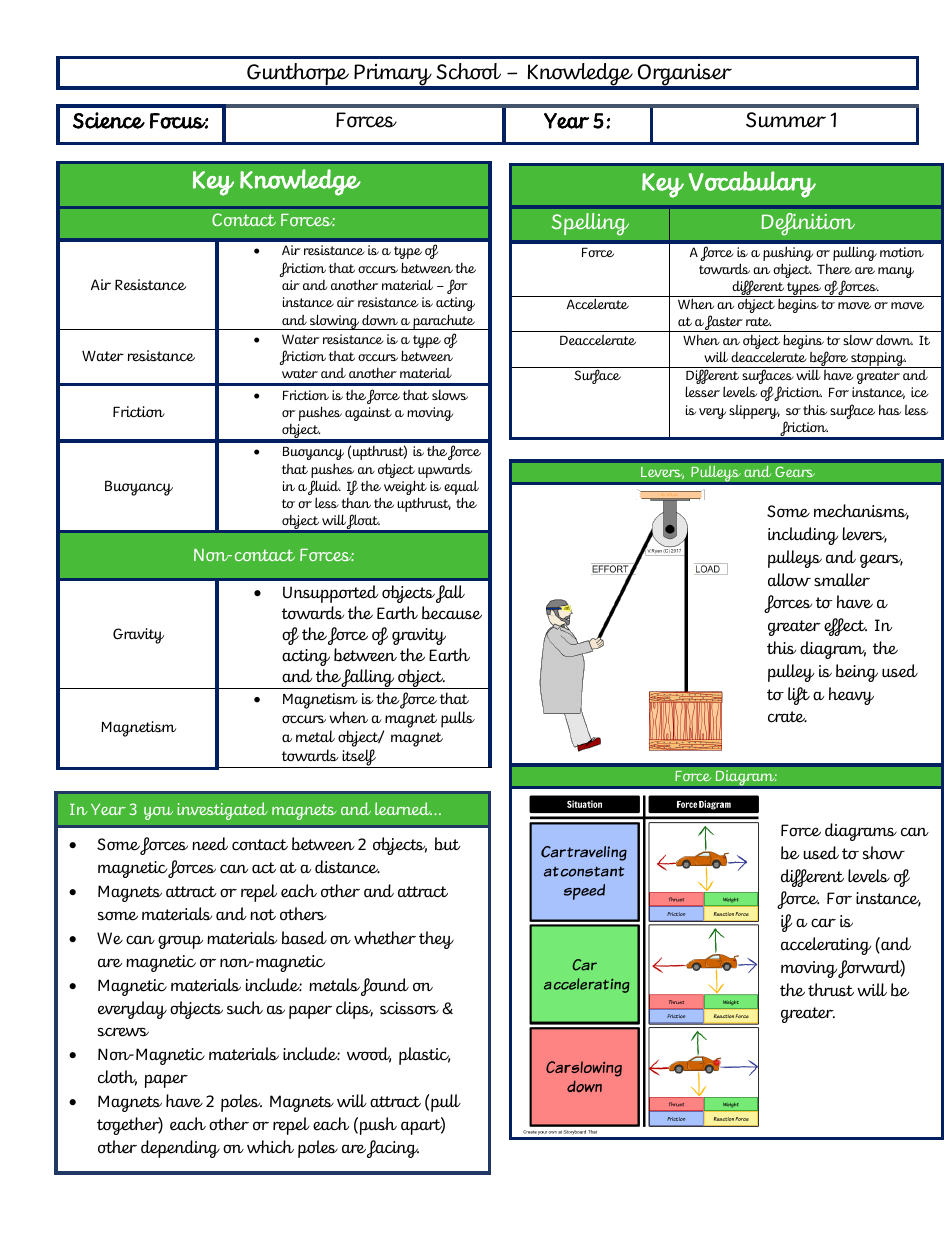 This image has width=952, height=1233. What do you see at coordinates (445, 470) in the image?
I see `upwards` at bounding box center [445, 470].
